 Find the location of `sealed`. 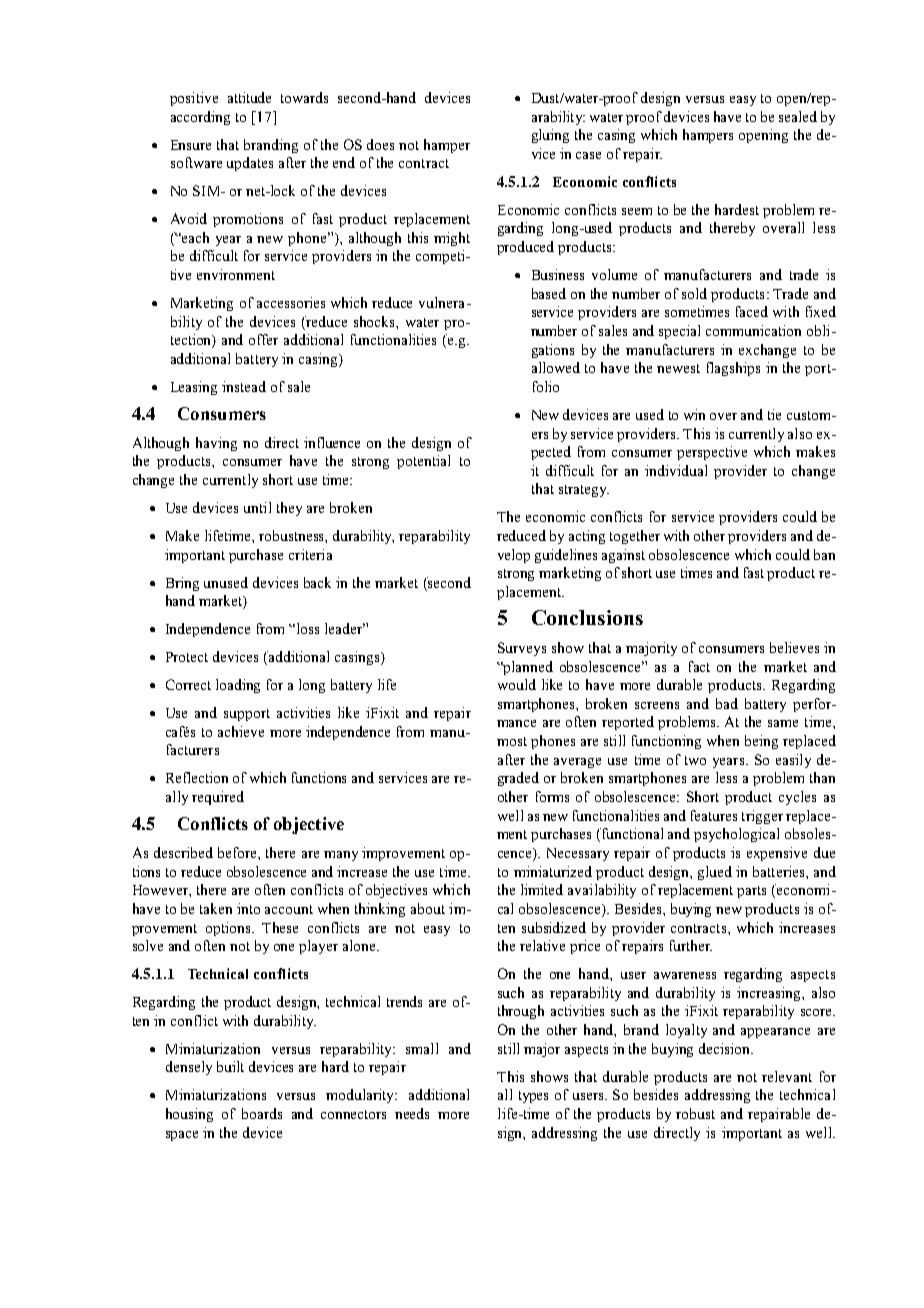

sealed is located at coordinates (798, 116).
